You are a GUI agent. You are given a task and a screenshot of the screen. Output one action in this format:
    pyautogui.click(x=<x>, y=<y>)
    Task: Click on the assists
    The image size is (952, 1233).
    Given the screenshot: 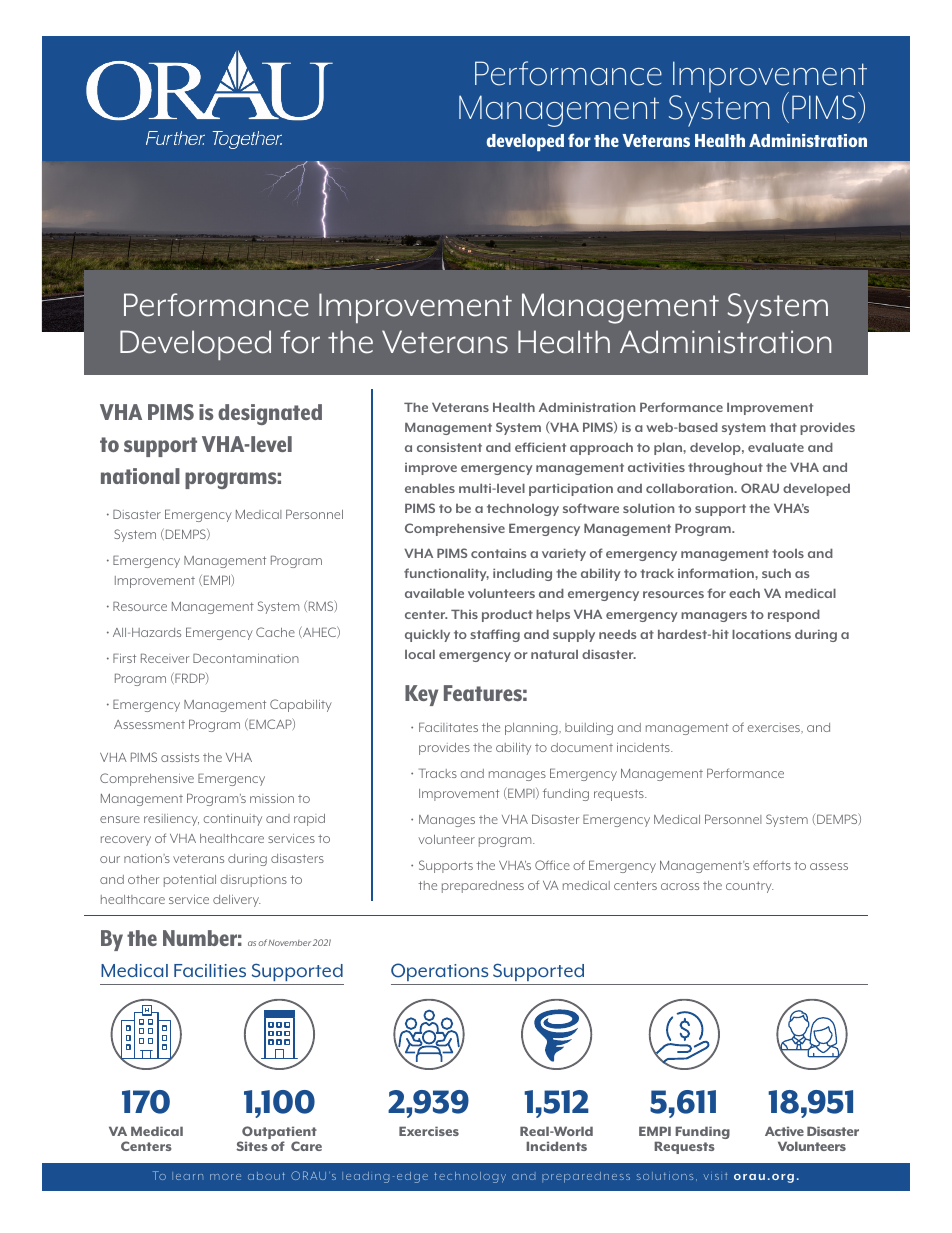 What is the action you would take?
    pyautogui.click(x=180, y=757)
